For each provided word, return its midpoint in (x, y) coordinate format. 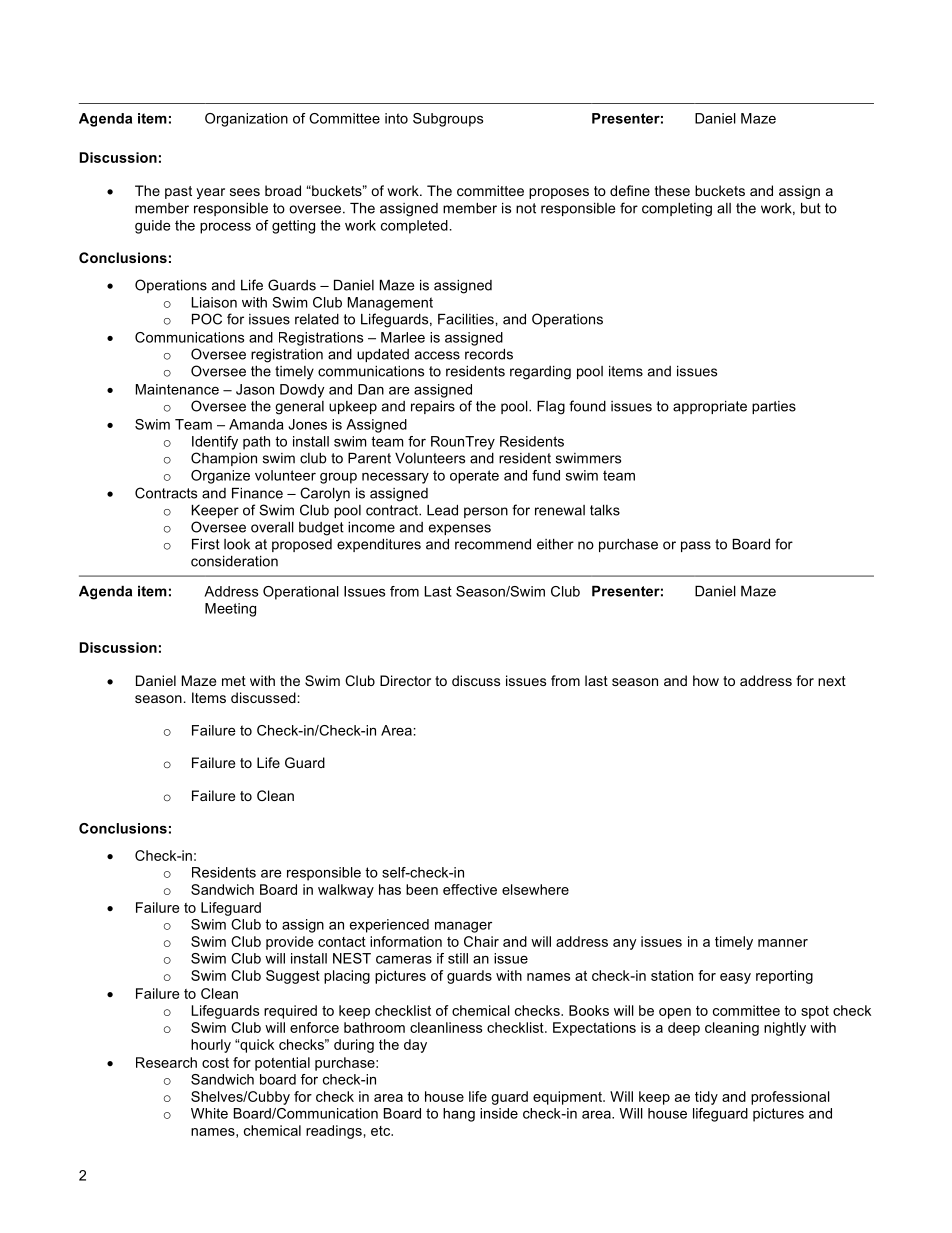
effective (470, 889)
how (706, 680)
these (672, 190)
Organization (246, 120)
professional (790, 1098)
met (234, 681)
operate (474, 477)
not (526, 208)
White (209, 1113)
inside (499, 1113)
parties (774, 407)
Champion (224, 459)
